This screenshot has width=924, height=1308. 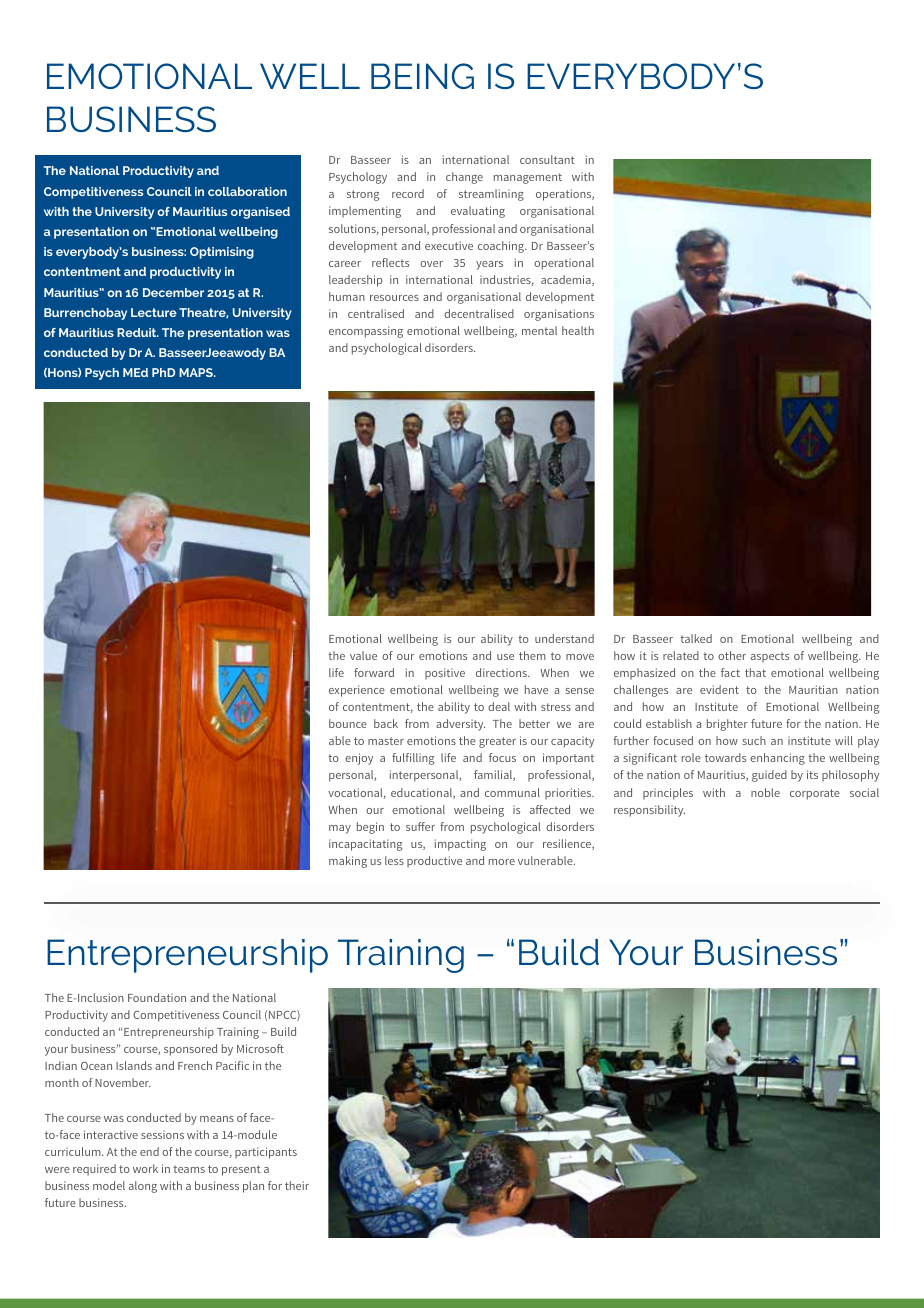 What do you see at coordinates (564, 638) in the screenshot?
I see `understand` at bounding box center [564, 638].
